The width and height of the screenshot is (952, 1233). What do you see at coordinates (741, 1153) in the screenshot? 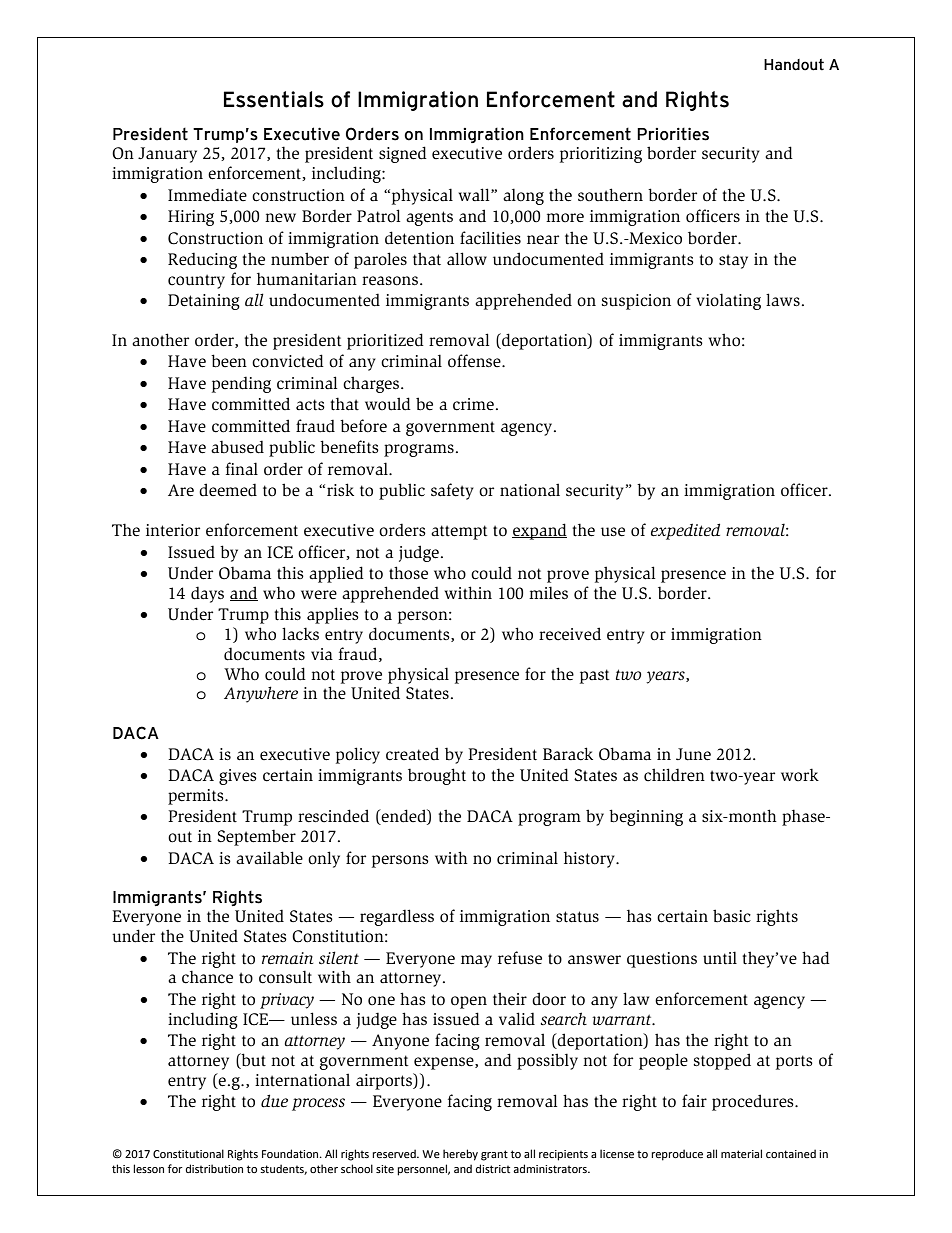
I see `material` at bounding box center [741, 1153].
